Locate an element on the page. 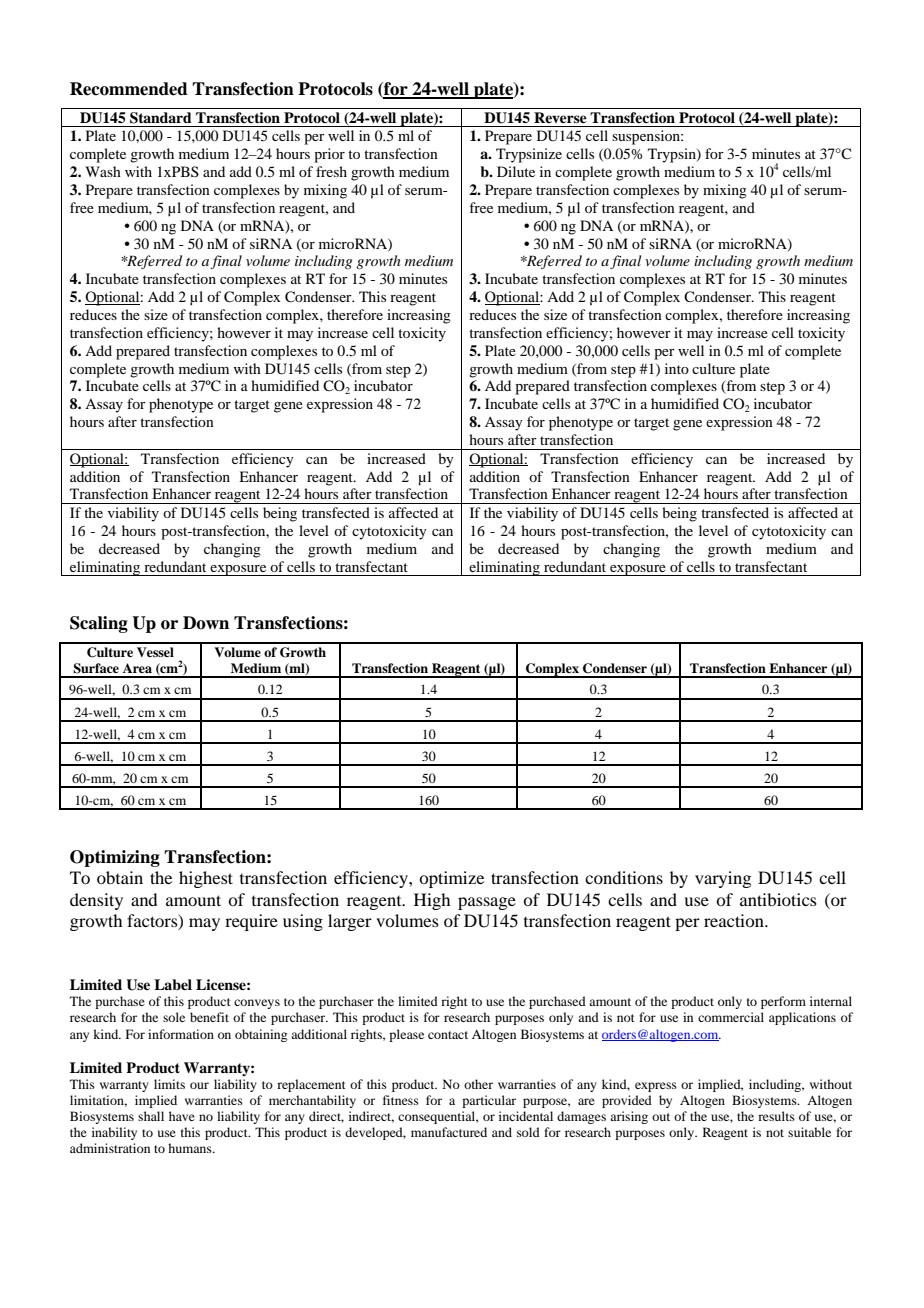 The height and width of the image is (1308, 924). optimize is located at coordinates (451, 879).
